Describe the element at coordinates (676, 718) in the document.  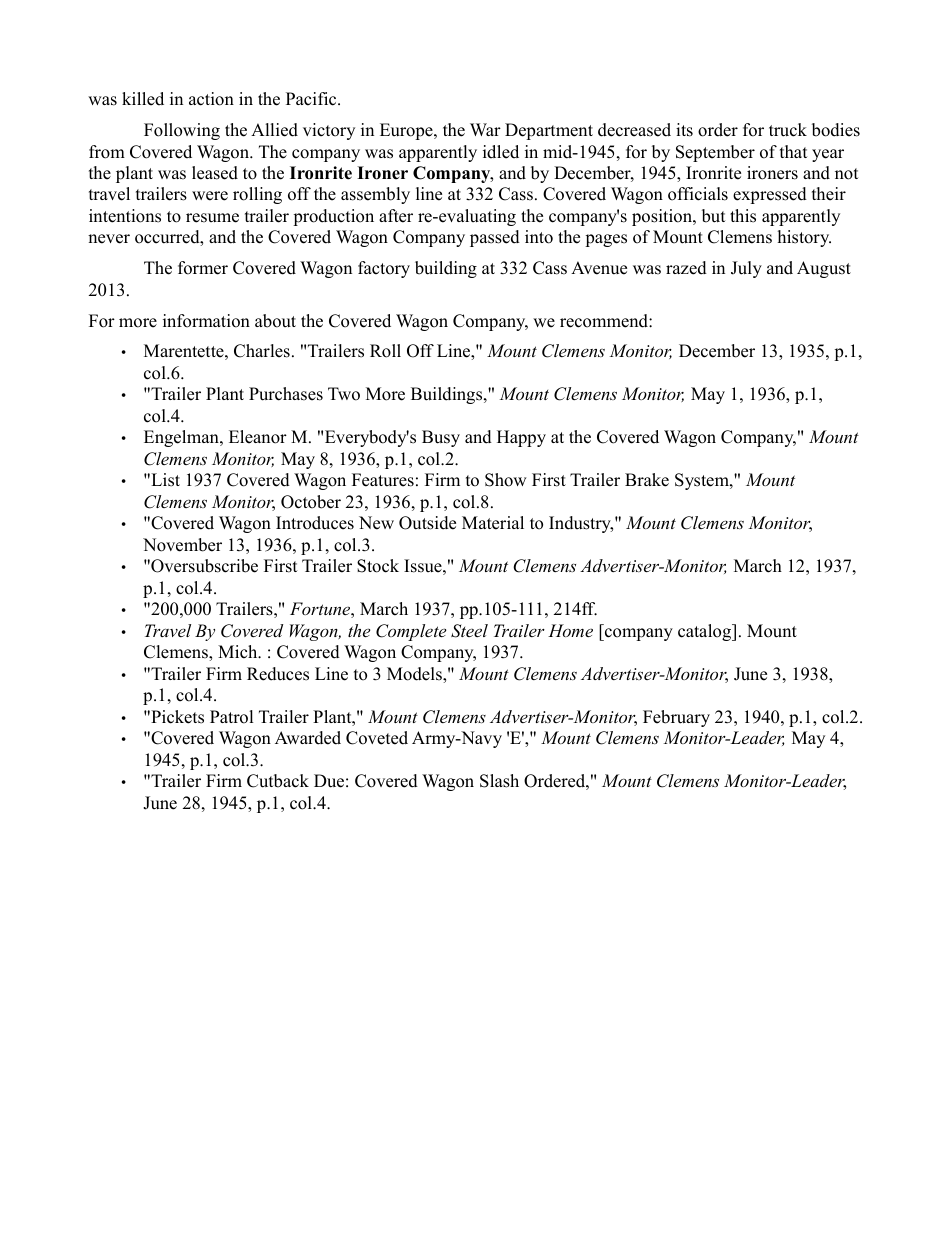
I see `February` at that location.
